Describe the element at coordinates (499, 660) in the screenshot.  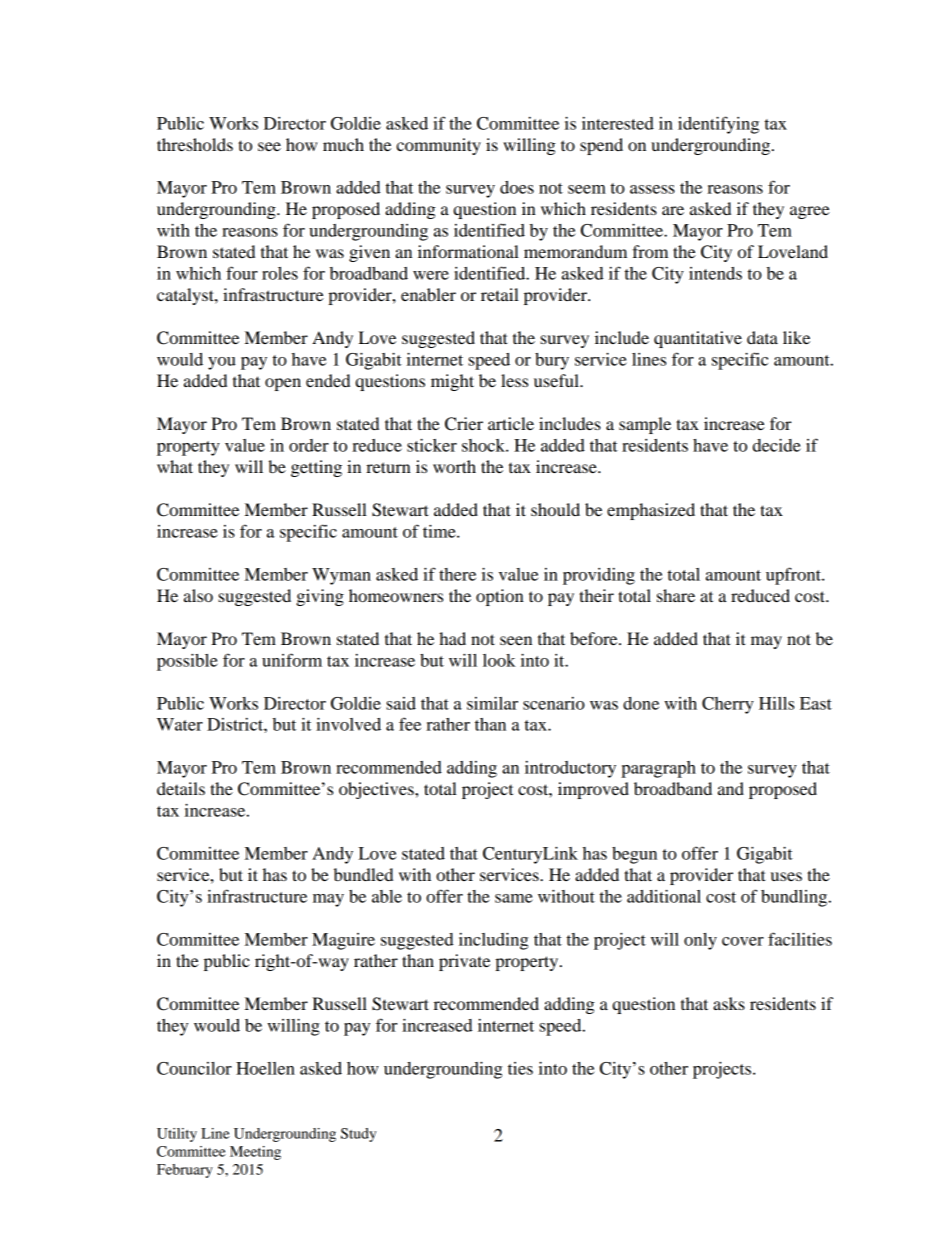
I see `look` at that location.
